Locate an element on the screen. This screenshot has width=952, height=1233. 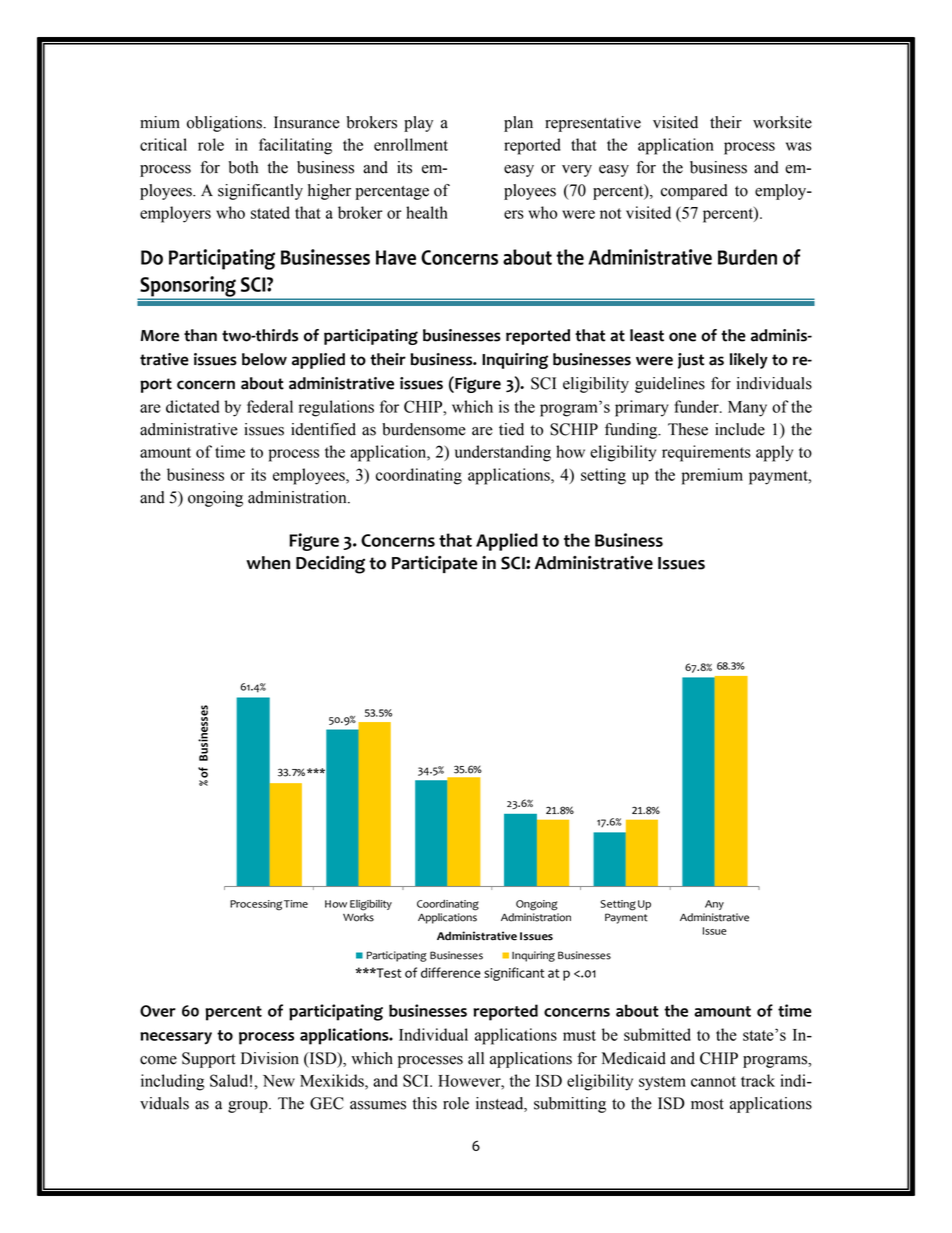
both is located at coordinates (243, 167).
